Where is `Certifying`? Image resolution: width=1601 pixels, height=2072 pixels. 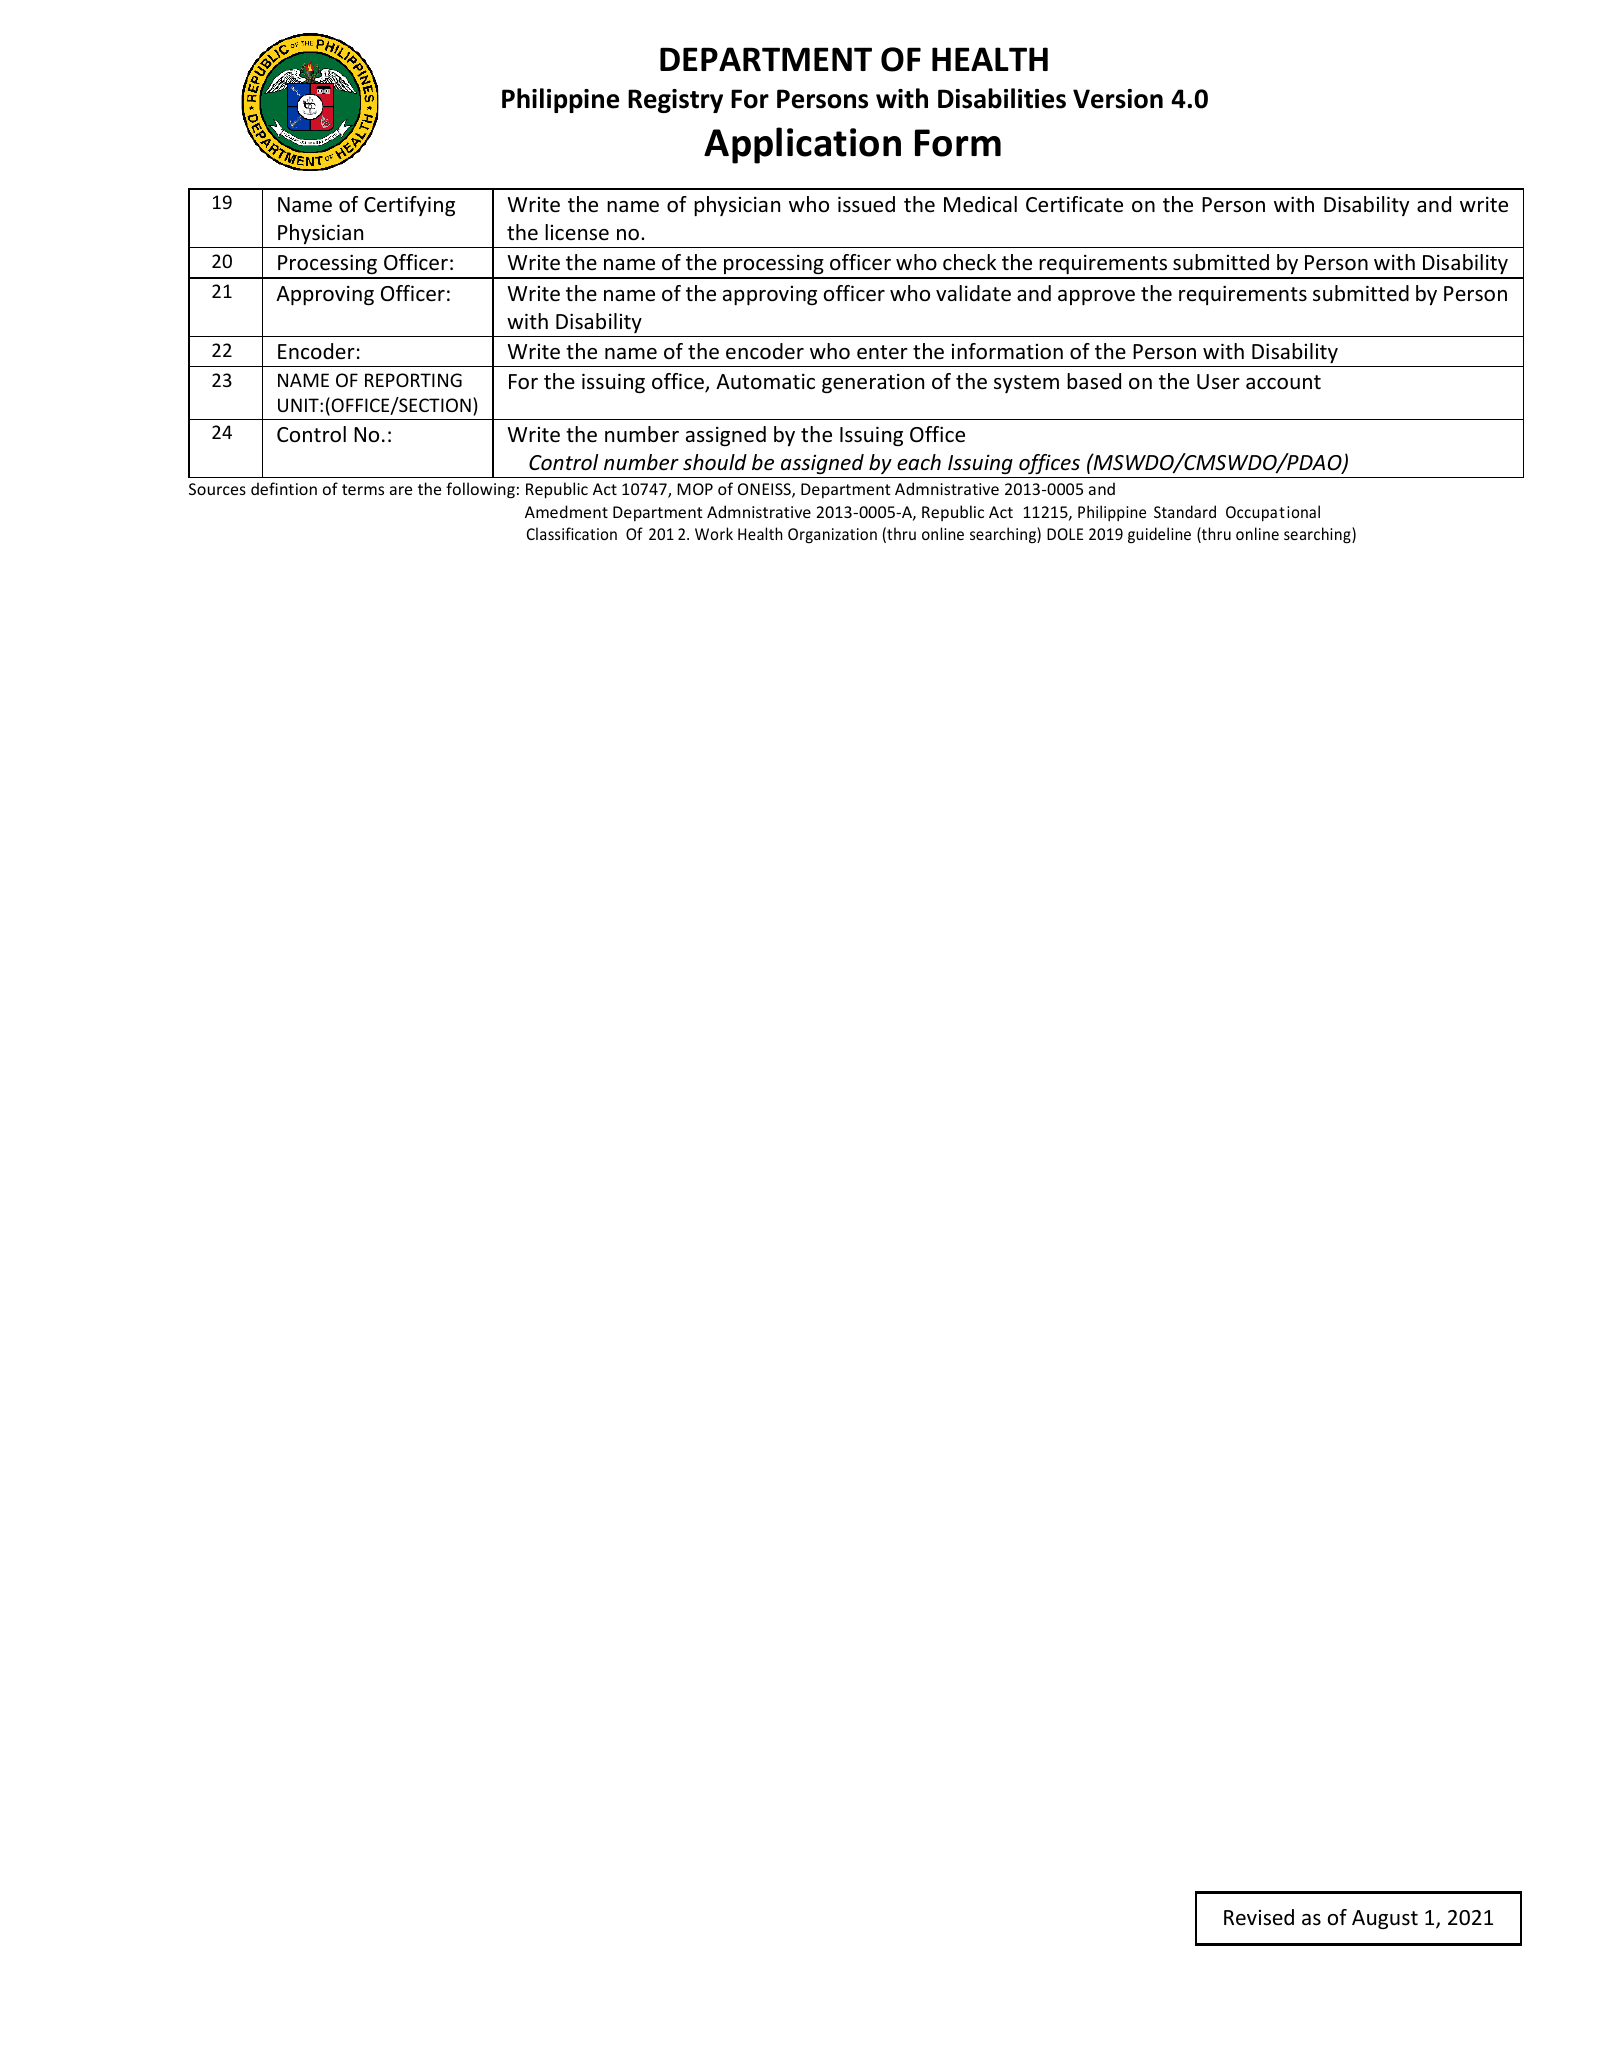 Certifying is located at coordinates (409, 206).
